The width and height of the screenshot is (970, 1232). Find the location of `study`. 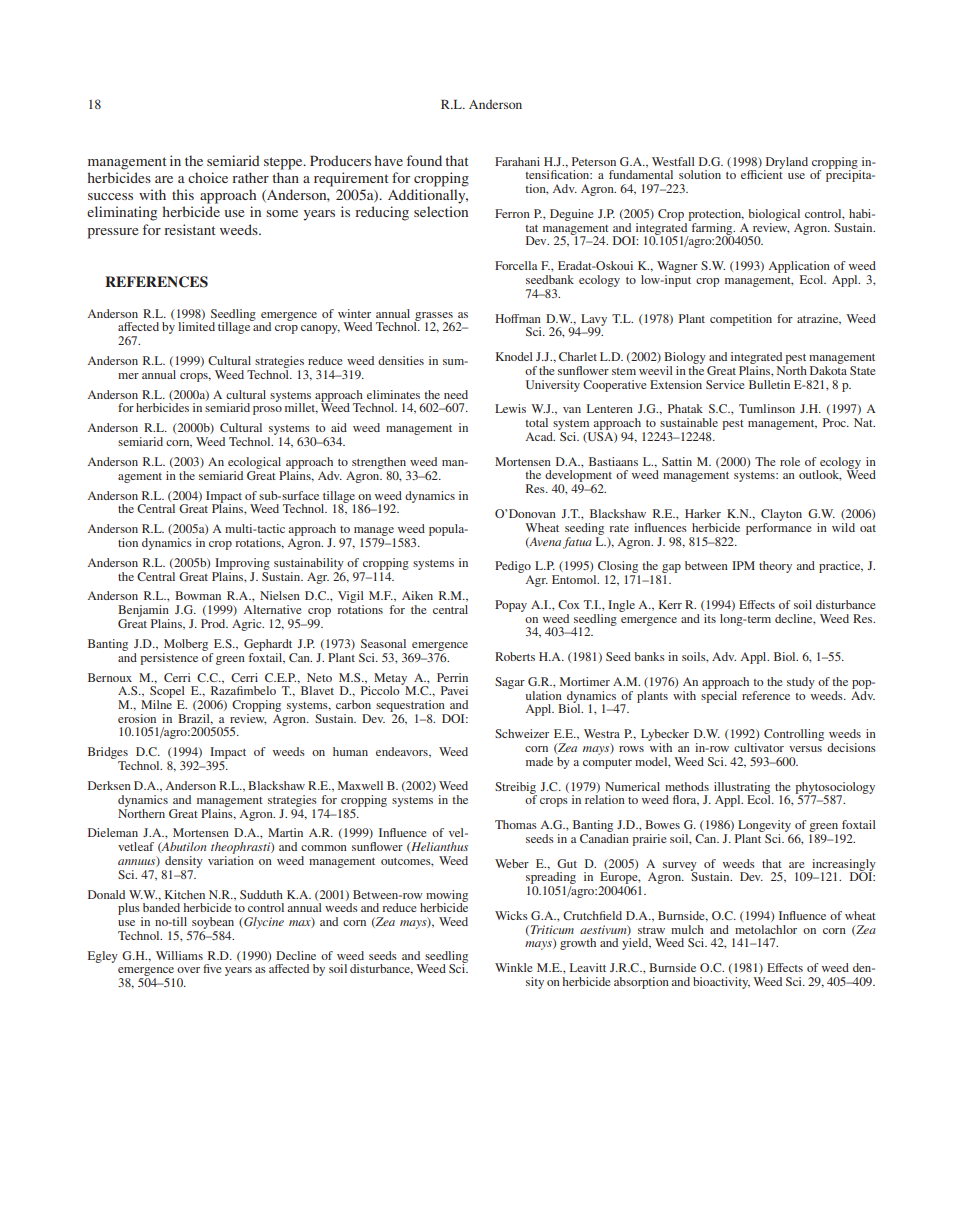

study is located at coordinates (801, 683).
